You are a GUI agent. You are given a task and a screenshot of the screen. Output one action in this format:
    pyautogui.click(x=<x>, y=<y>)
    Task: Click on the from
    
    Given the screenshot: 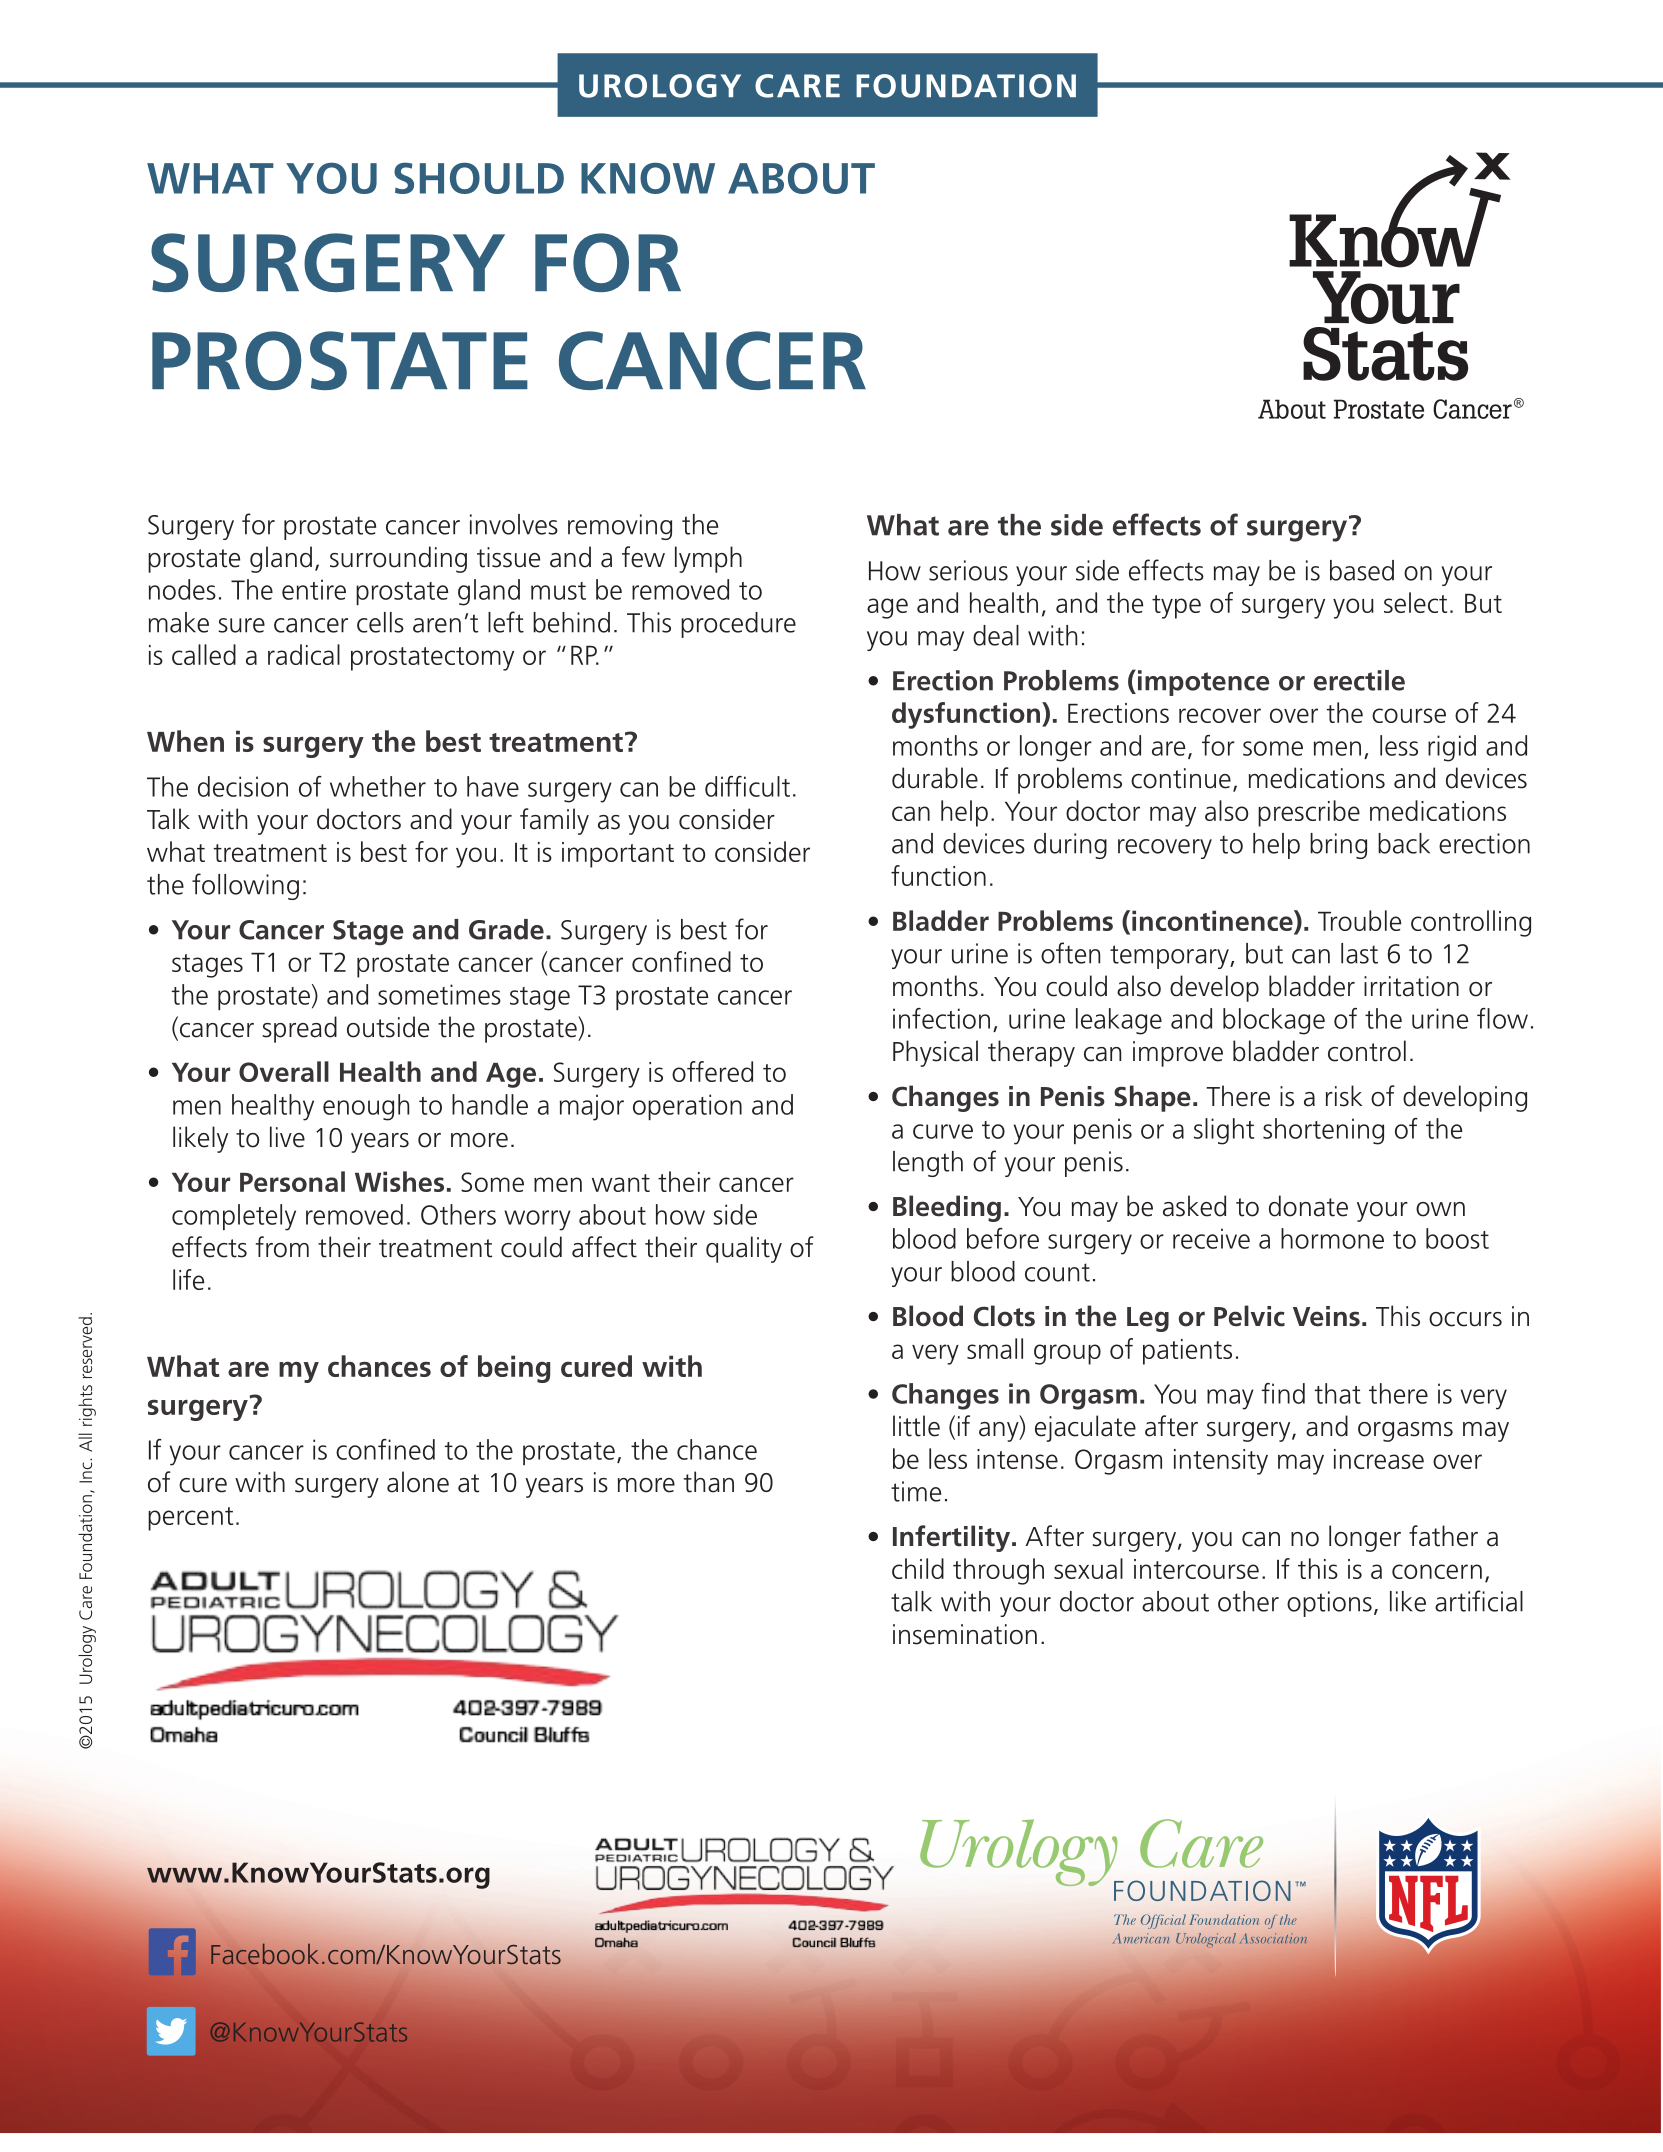 What is the action you would take?
    pyautogui.click(x=282, y=1247)
